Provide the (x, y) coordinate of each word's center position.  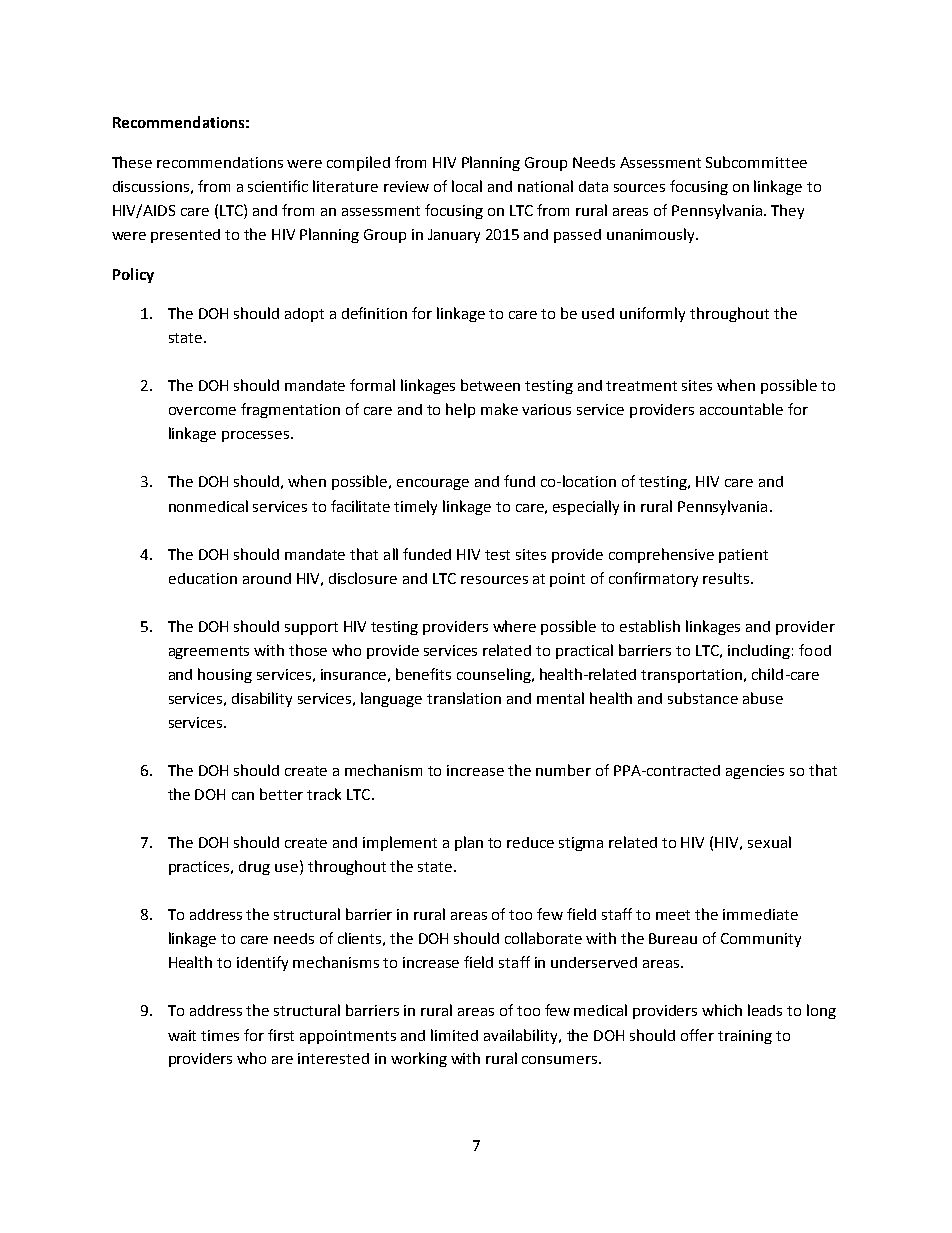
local (467, 186)
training (745, 1037)
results (727, 578)
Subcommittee (756, 162)
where (514, 626)
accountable (741, 409)
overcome (202, 411)
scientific (278, 186)
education (203, 578)
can (243, 796)
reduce (530, 842)
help (460, 410)
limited (454, 1035)
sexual (769, 842)
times (220, 1035)
